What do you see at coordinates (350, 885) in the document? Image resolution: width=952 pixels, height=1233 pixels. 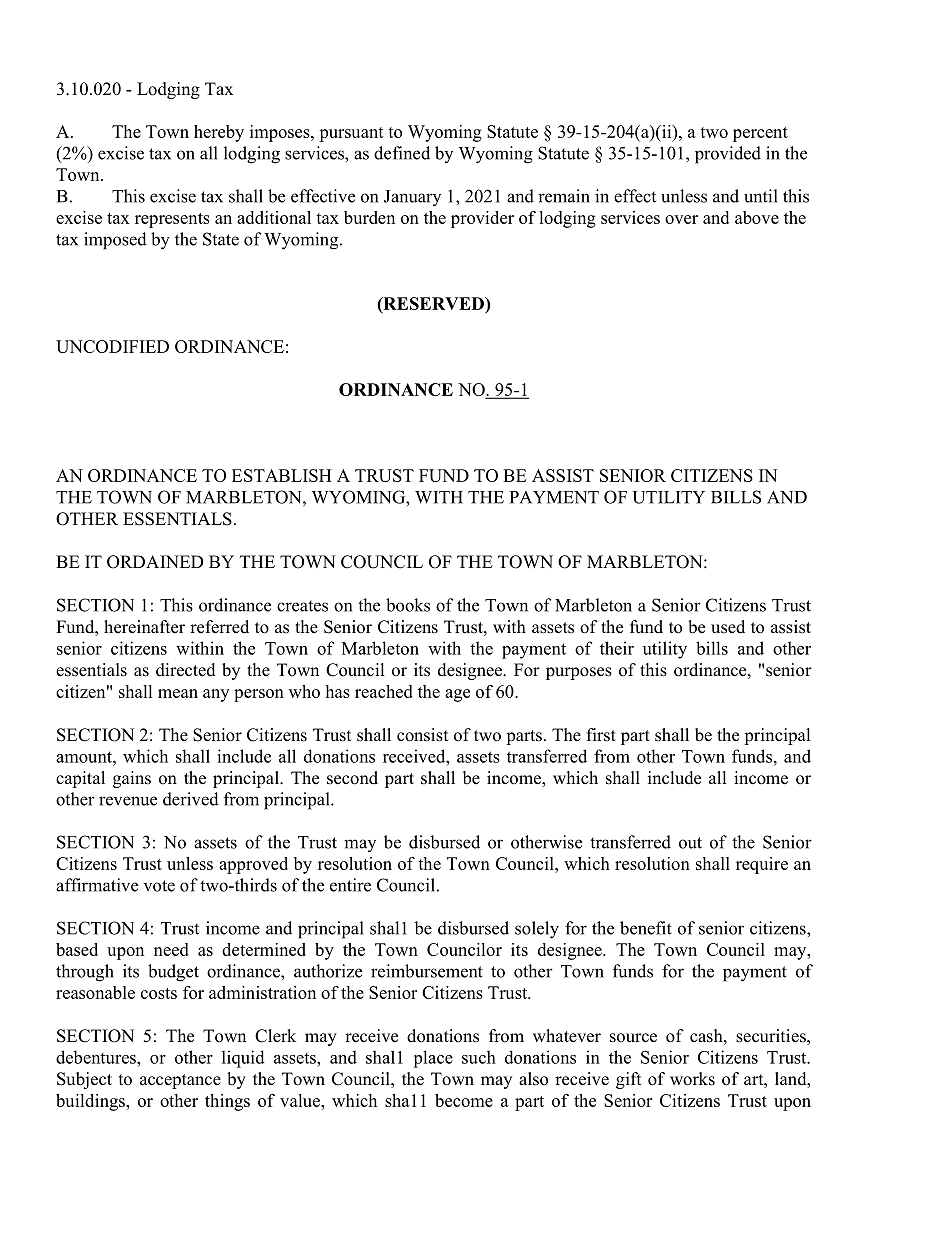 I see `entire` at bounding box center [350, 885].
